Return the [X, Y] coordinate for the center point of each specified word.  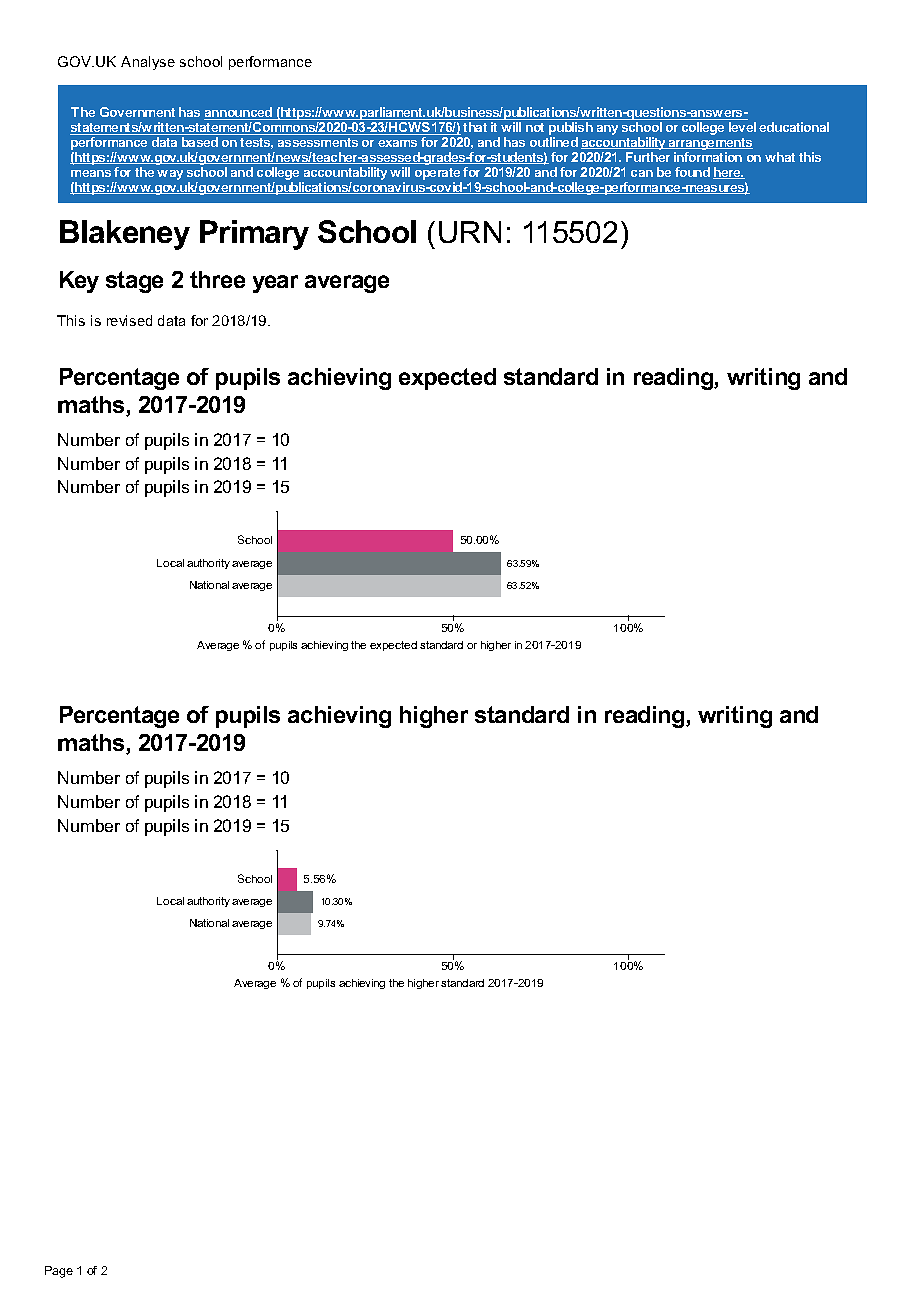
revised [129, 320]
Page [59, 1272]
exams [397, 143]
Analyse [148, 63]
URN [470, 232]
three [217, 279]
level [742, 127]
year [275, 284]
